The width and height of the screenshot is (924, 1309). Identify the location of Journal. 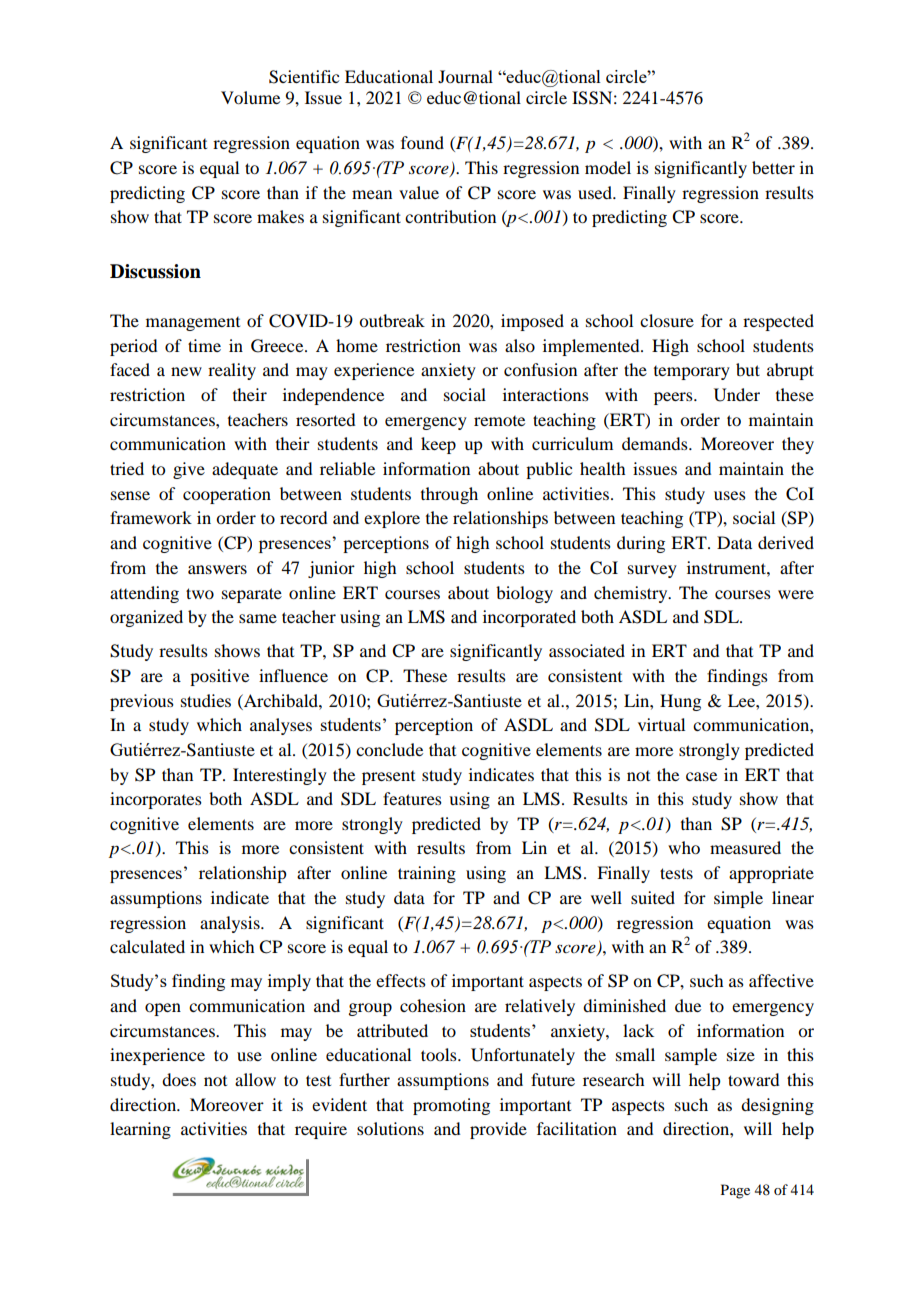
(465, 76).
